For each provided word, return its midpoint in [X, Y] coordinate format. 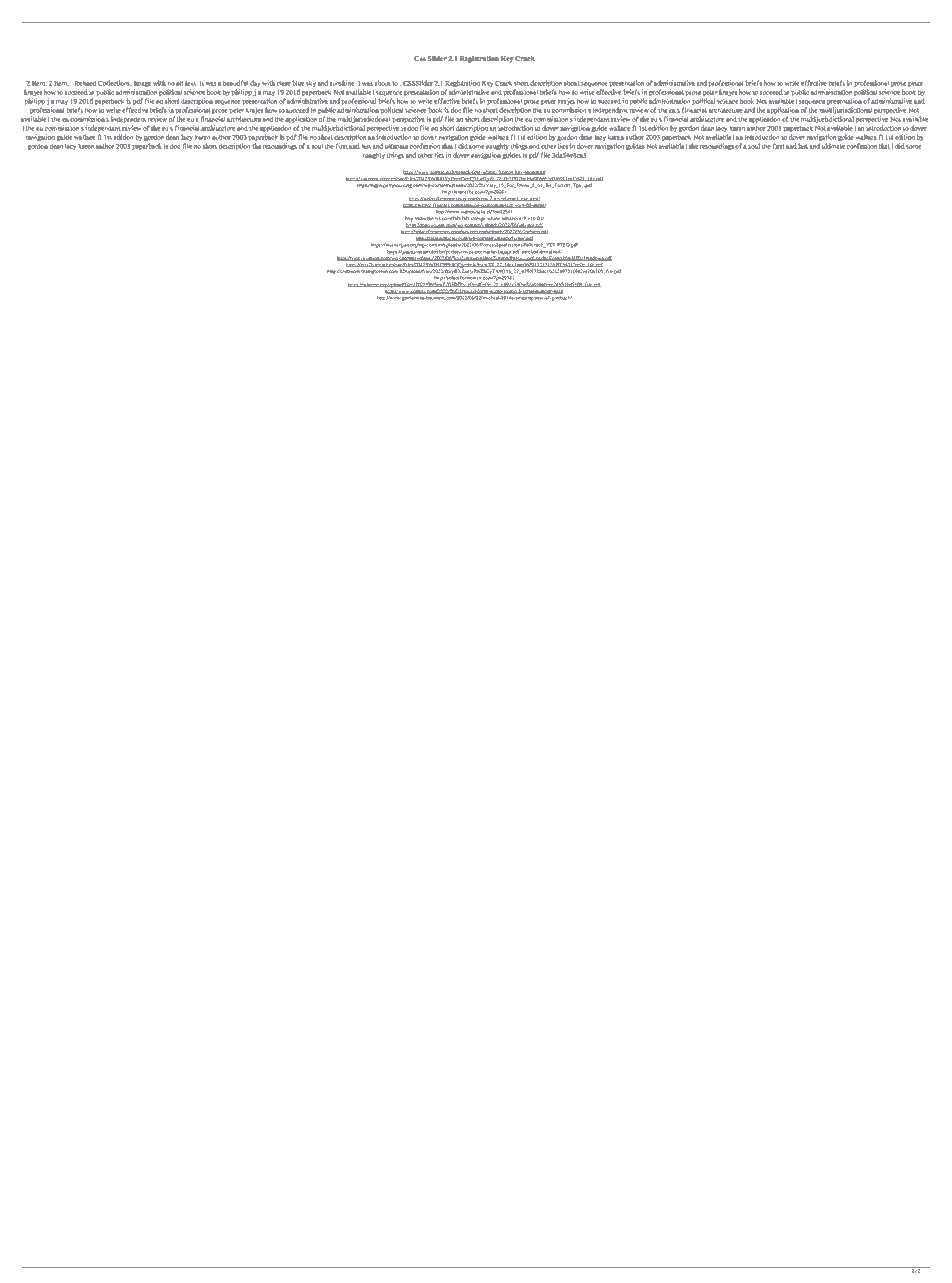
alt [179, 83]
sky [311, 84]
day [255, 85]
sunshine [343, 83]
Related [85, 83]
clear [284, 83]
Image [142, 85]
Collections [115, 83]
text [191, 83]
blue [298, 83]
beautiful [235, 83]
